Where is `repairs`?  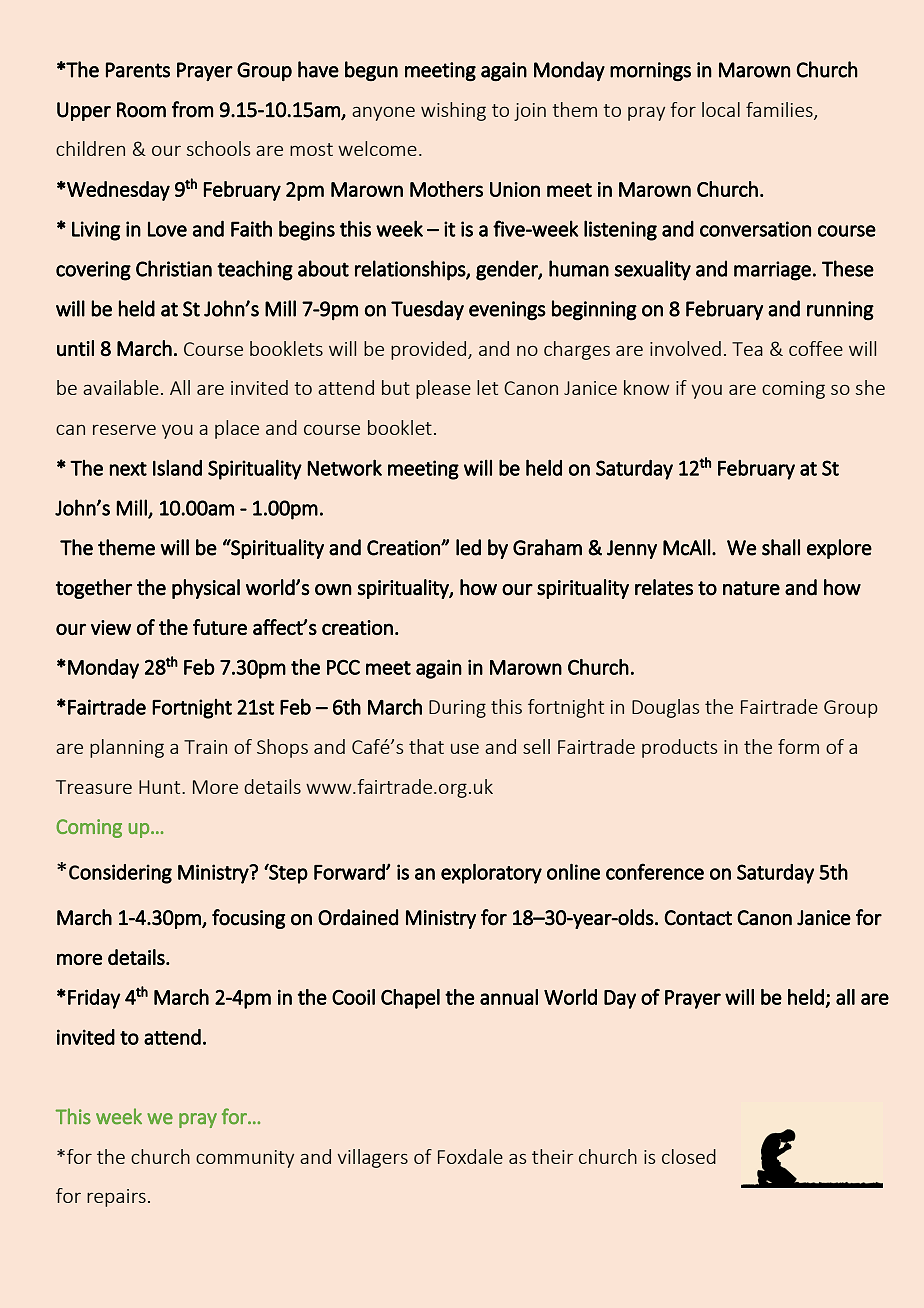 repairs is located at coordinates (116, 1198).
